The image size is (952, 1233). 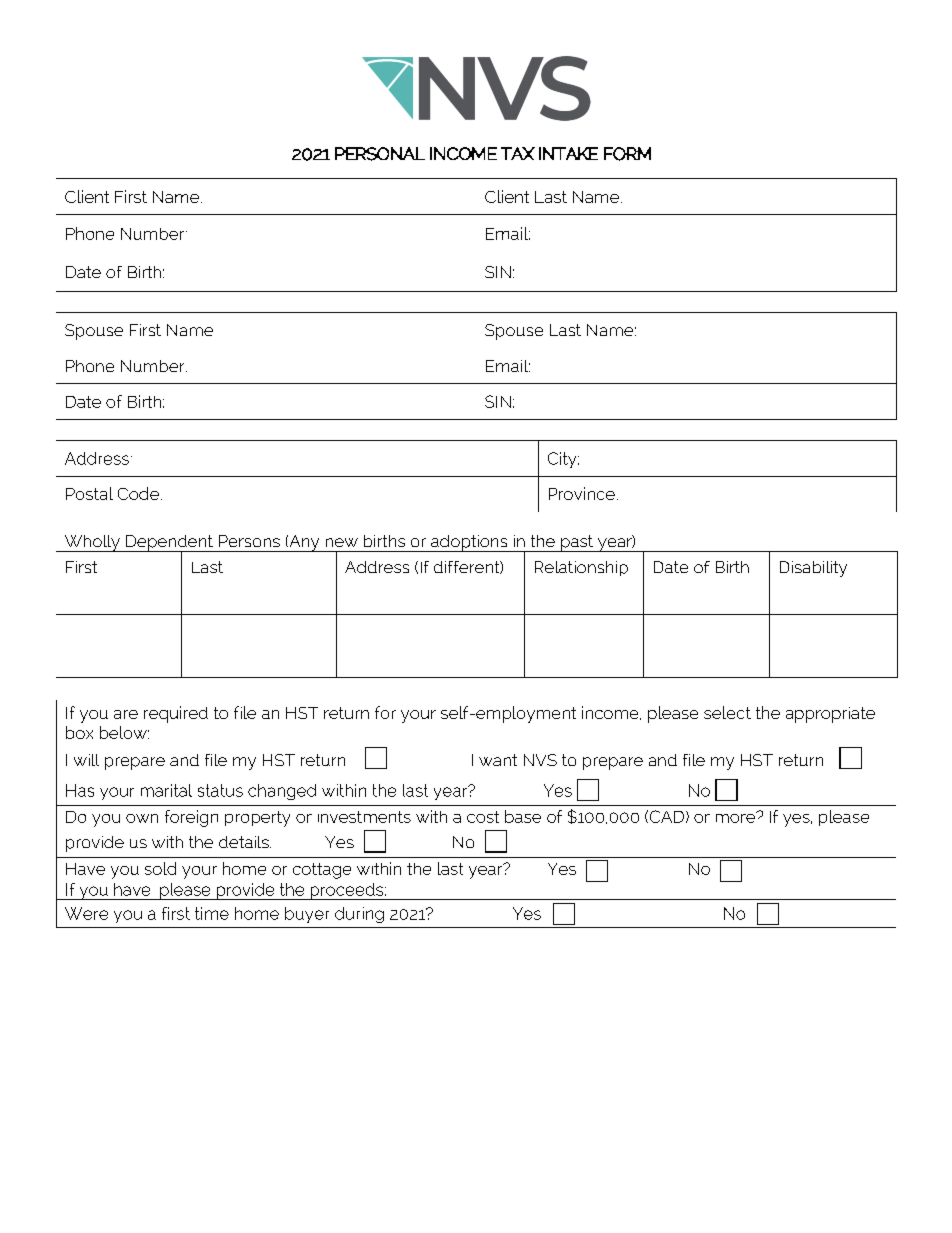 What do you see at coordinates (169, 544) in the page?
I see `Dependent` at bounding box center [169, 544].
